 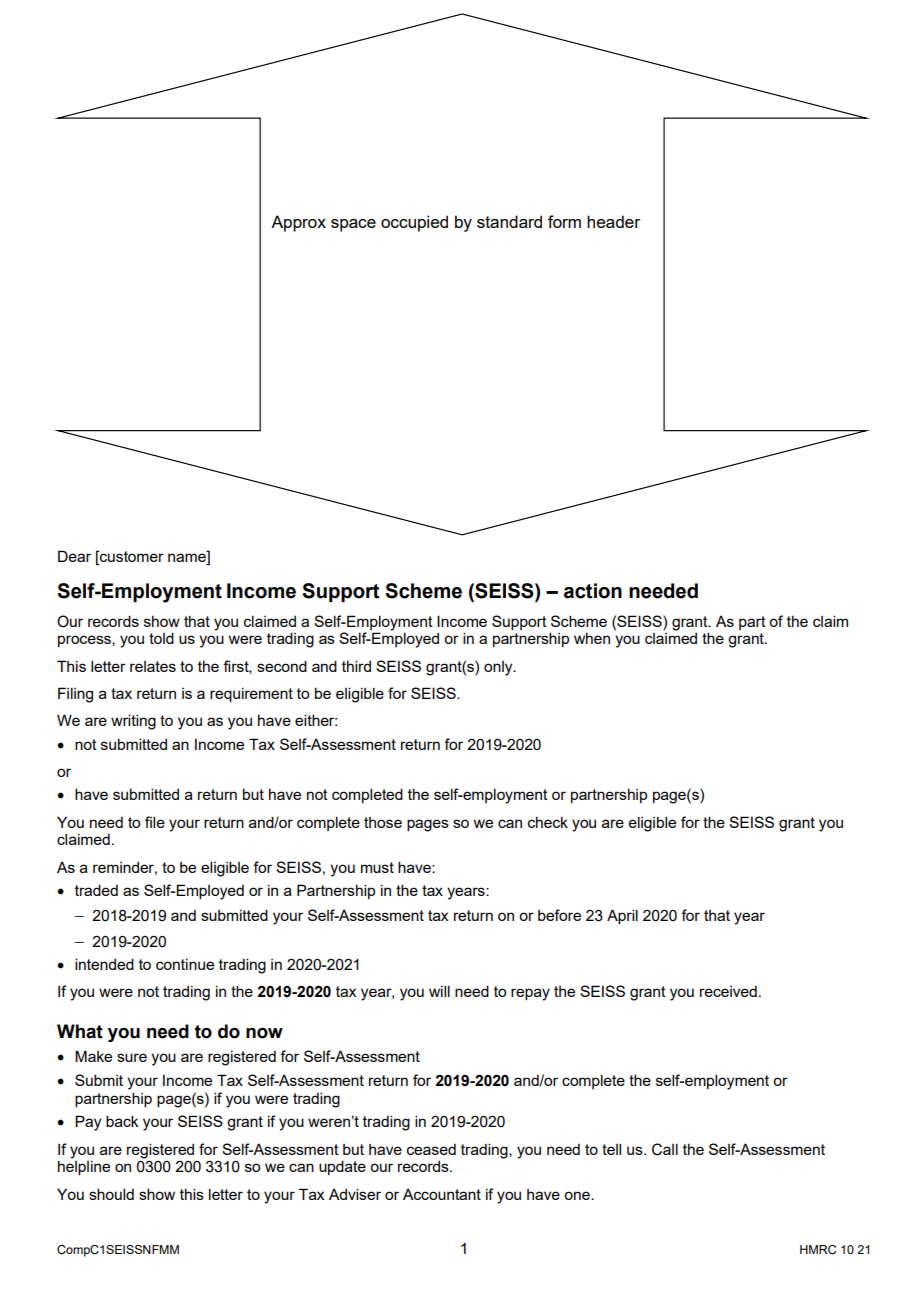 I want to click on April, so click(x=622, y=916).
